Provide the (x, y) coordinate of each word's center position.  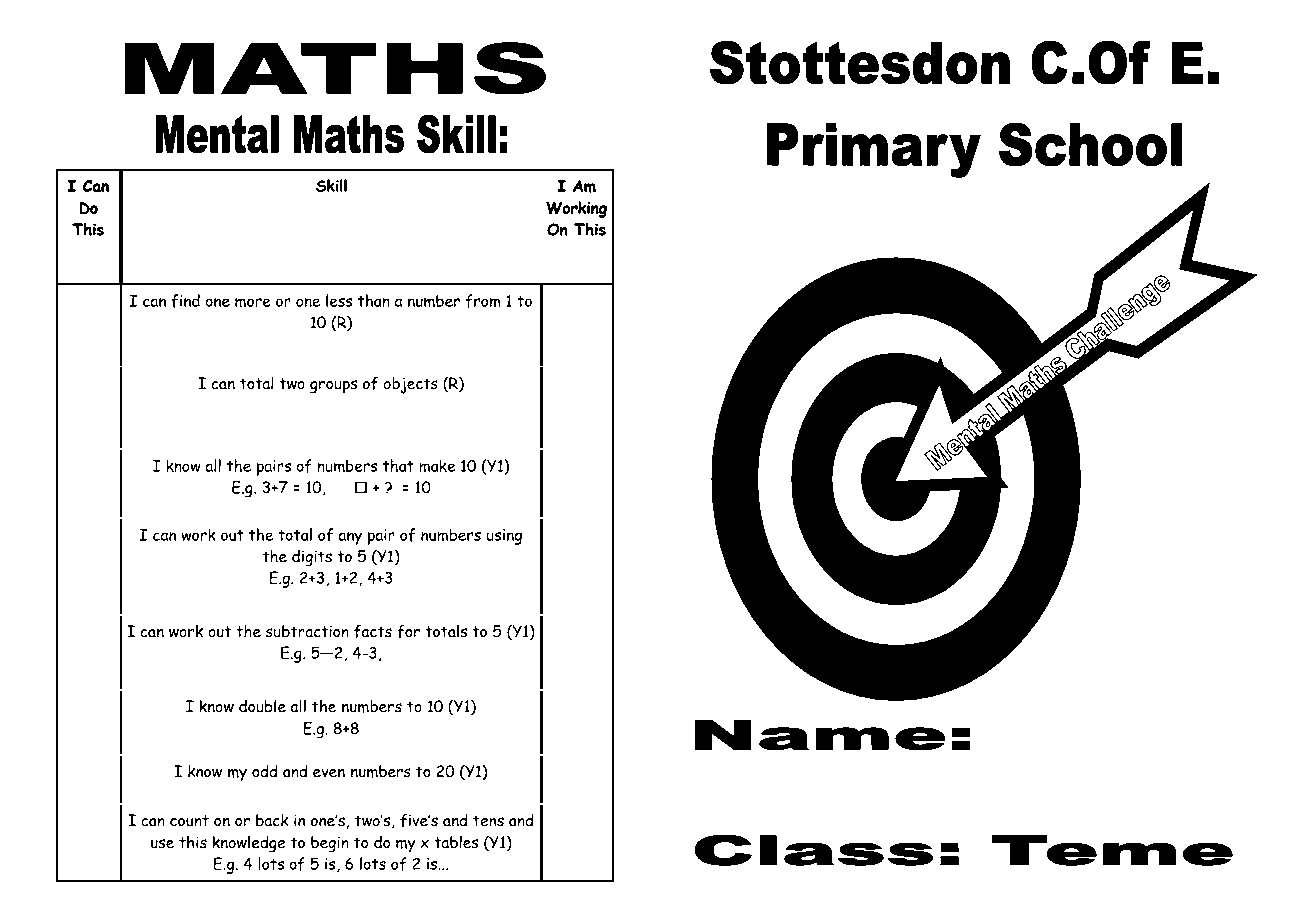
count (189, 821)
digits (312, 558)
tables (456, 842)
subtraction (307, 631)
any (350, 538)
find (185, 301)
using (504, 537)
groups (333, 387)
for (408, 631)
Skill (331, 185)
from (483, 301)
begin (330, 844)
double (262, 706)
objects (410, 385)
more (253, 302)
